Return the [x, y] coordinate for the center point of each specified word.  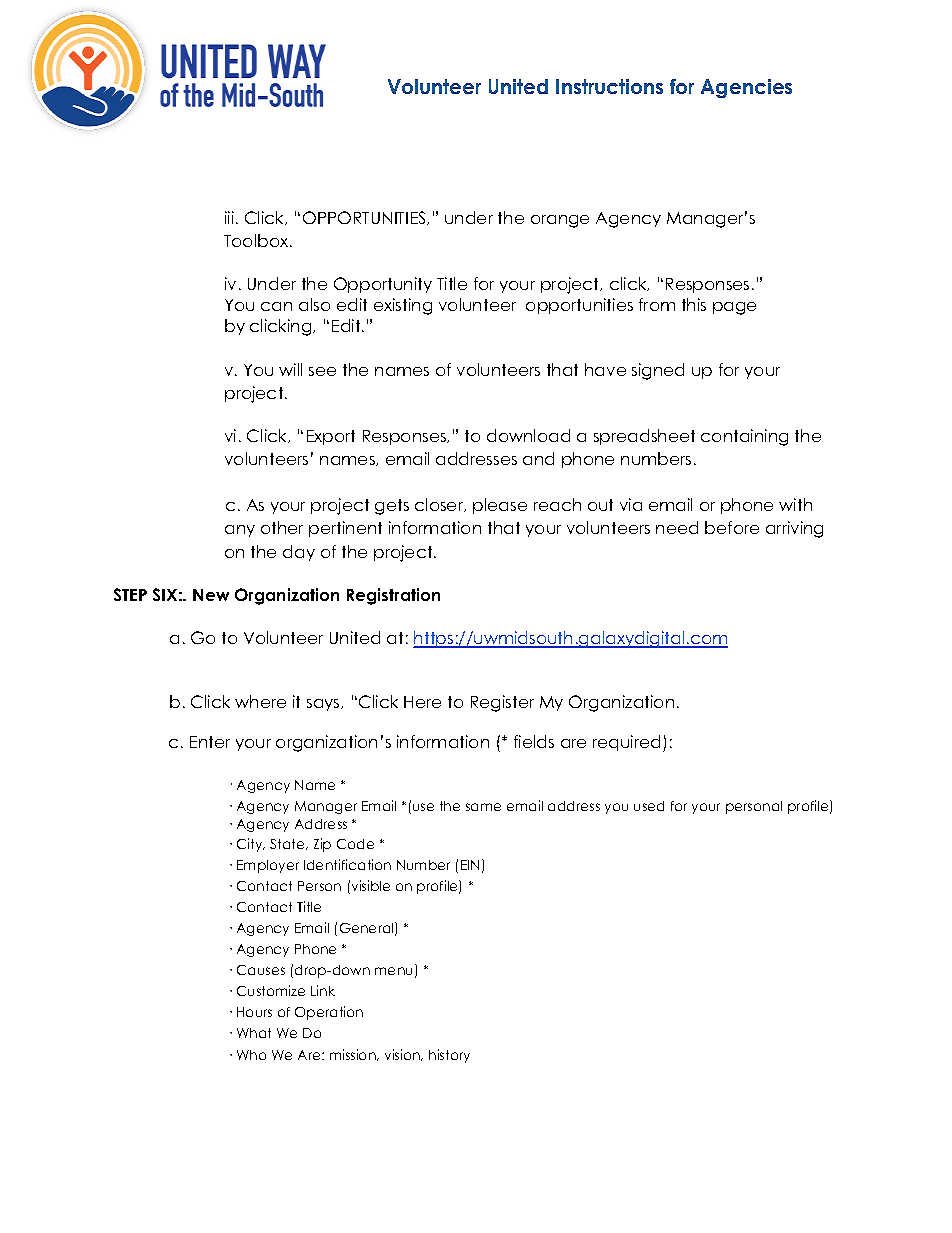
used [649, 806]
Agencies [746, 88]
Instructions [609, 86]
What [254, 1033]
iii [229, 217]
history [449, 1056]
